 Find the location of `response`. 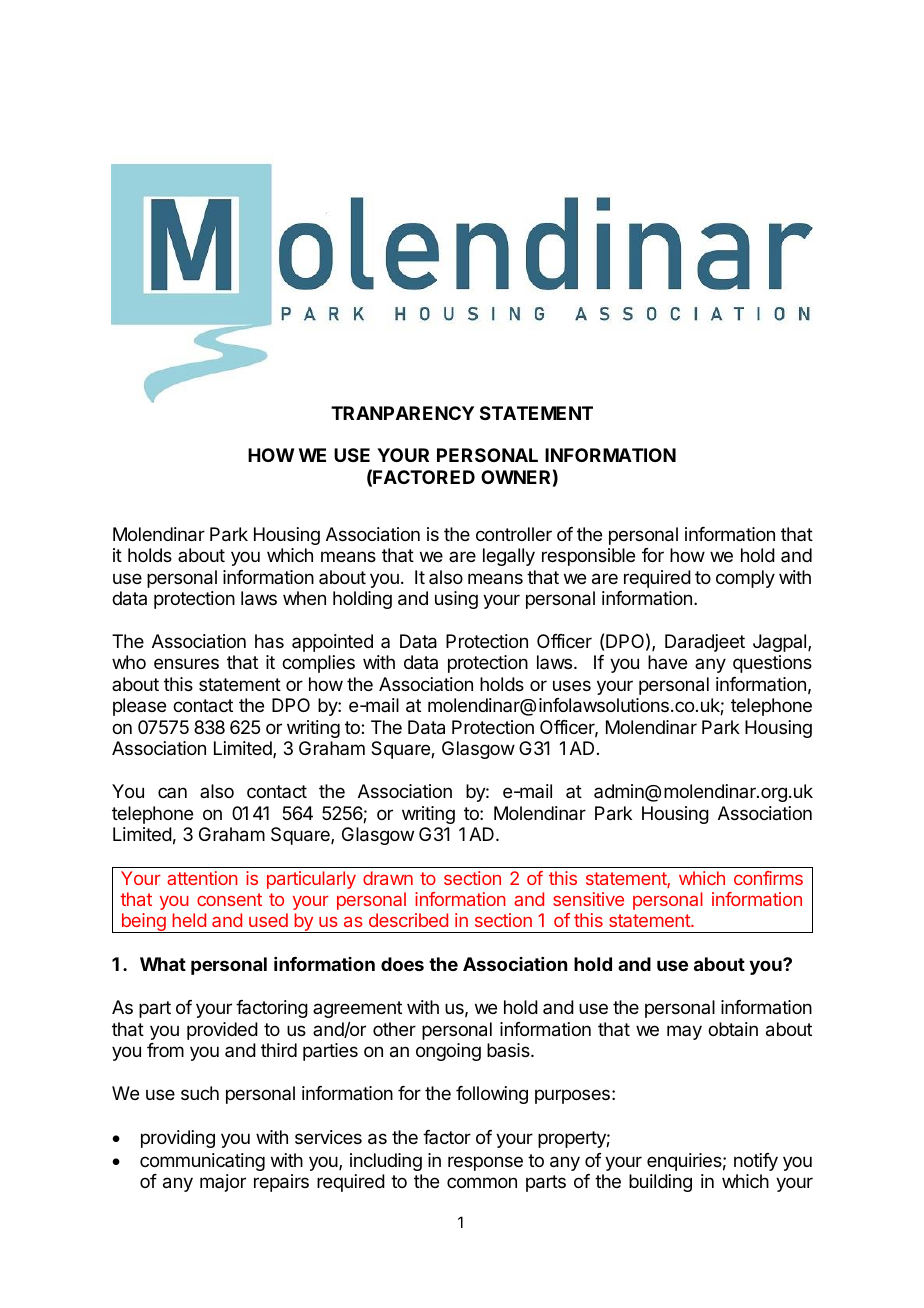

response is located at coordinates (485, 1163).
